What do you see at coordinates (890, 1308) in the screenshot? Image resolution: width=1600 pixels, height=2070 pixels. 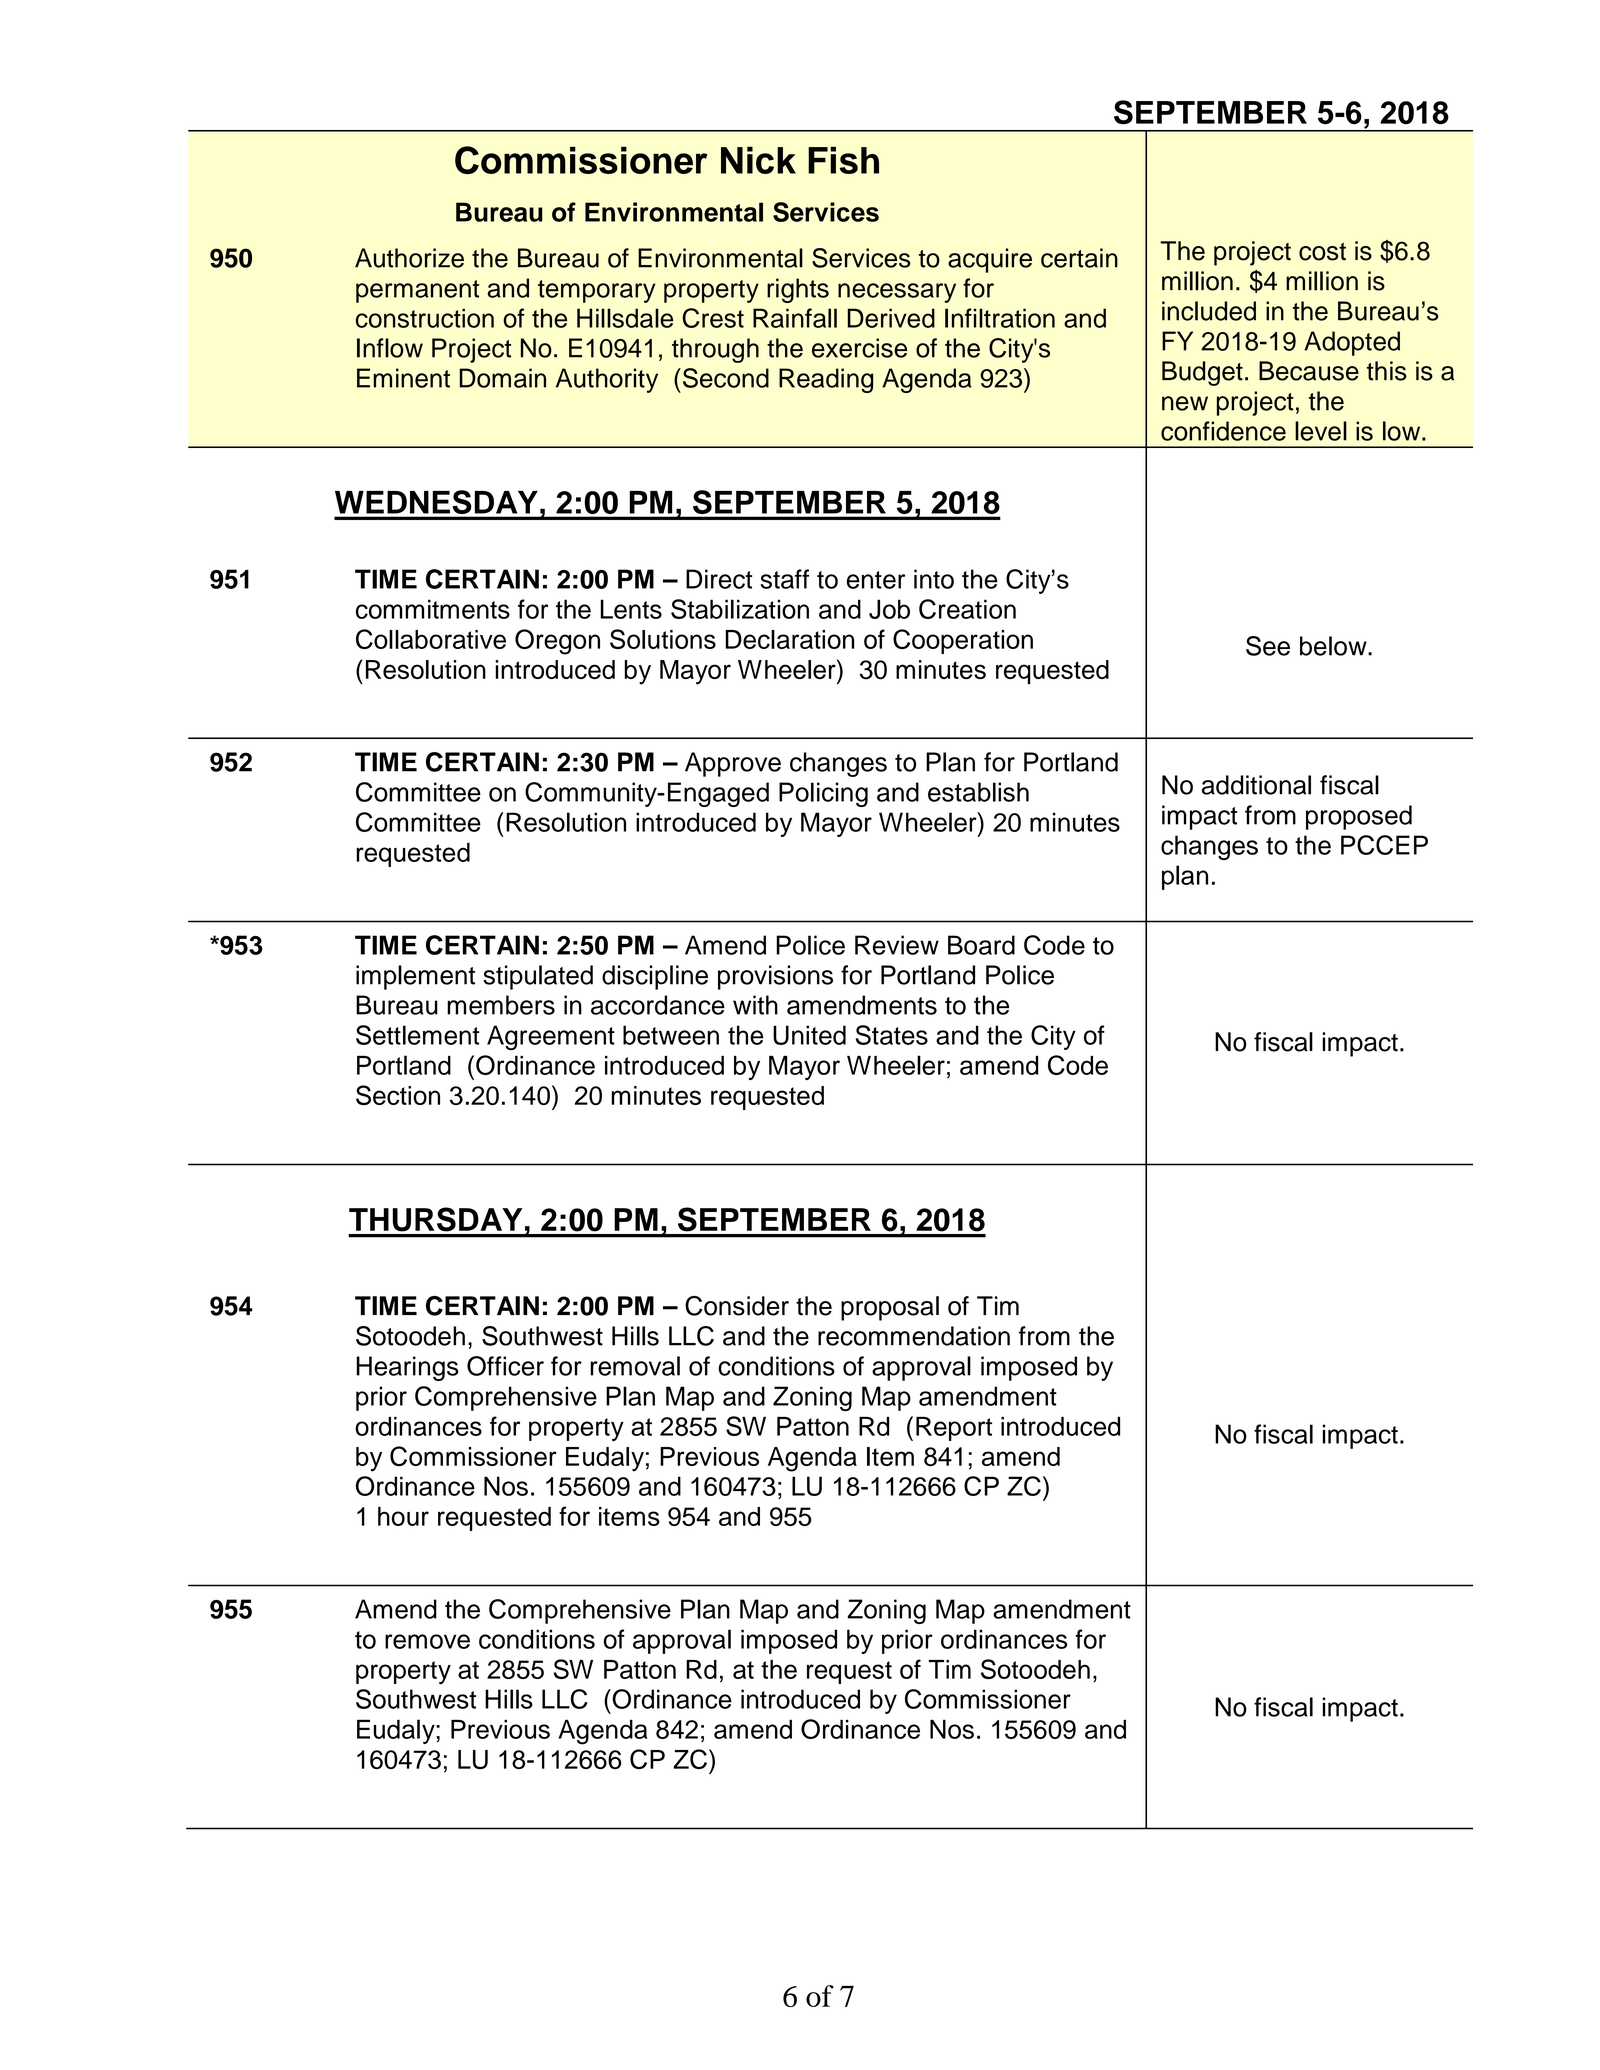 I see `proposal` at bounding box center [890, 1308].
